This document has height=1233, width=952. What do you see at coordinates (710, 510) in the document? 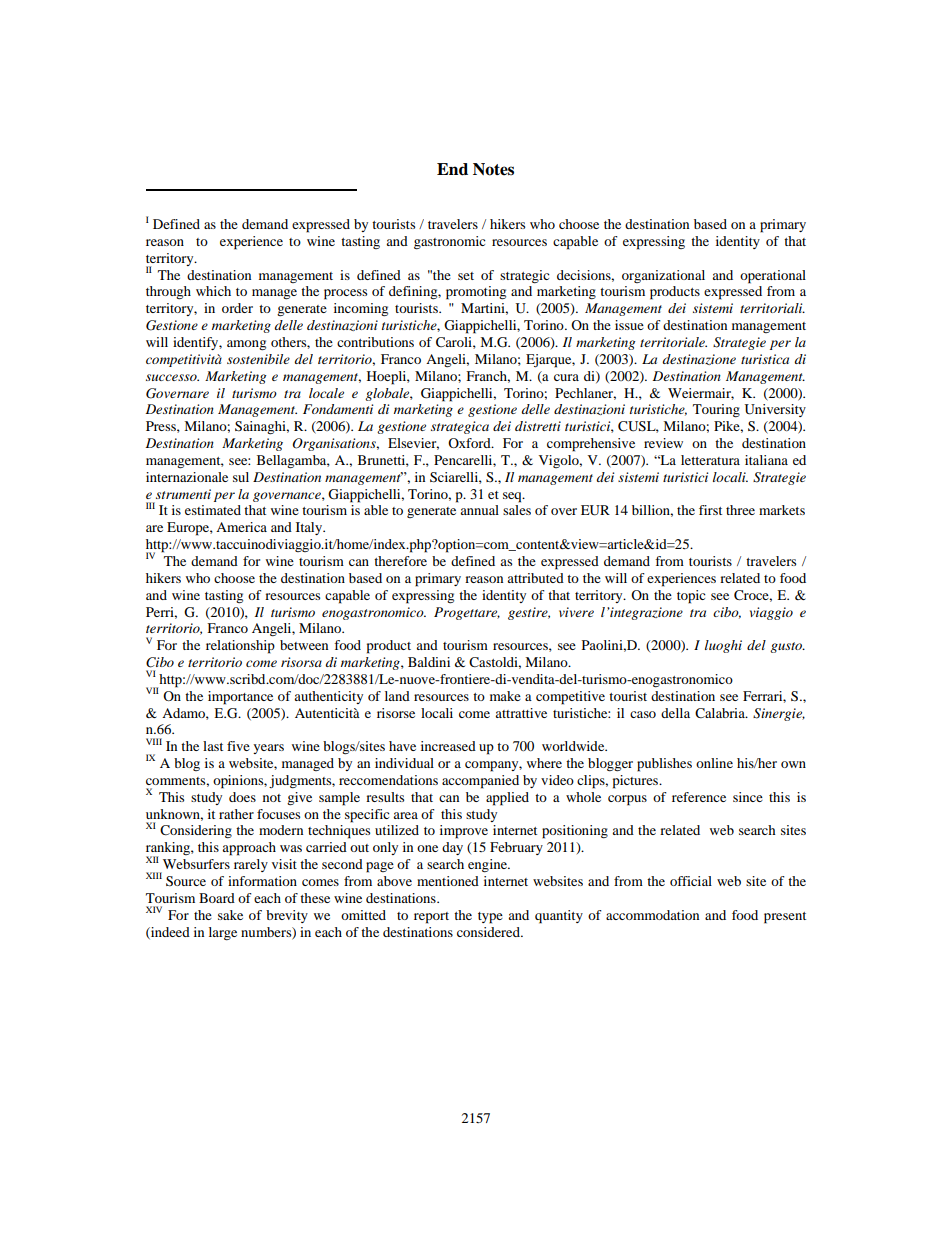
I see `first` at bounding box center [710, 510].
